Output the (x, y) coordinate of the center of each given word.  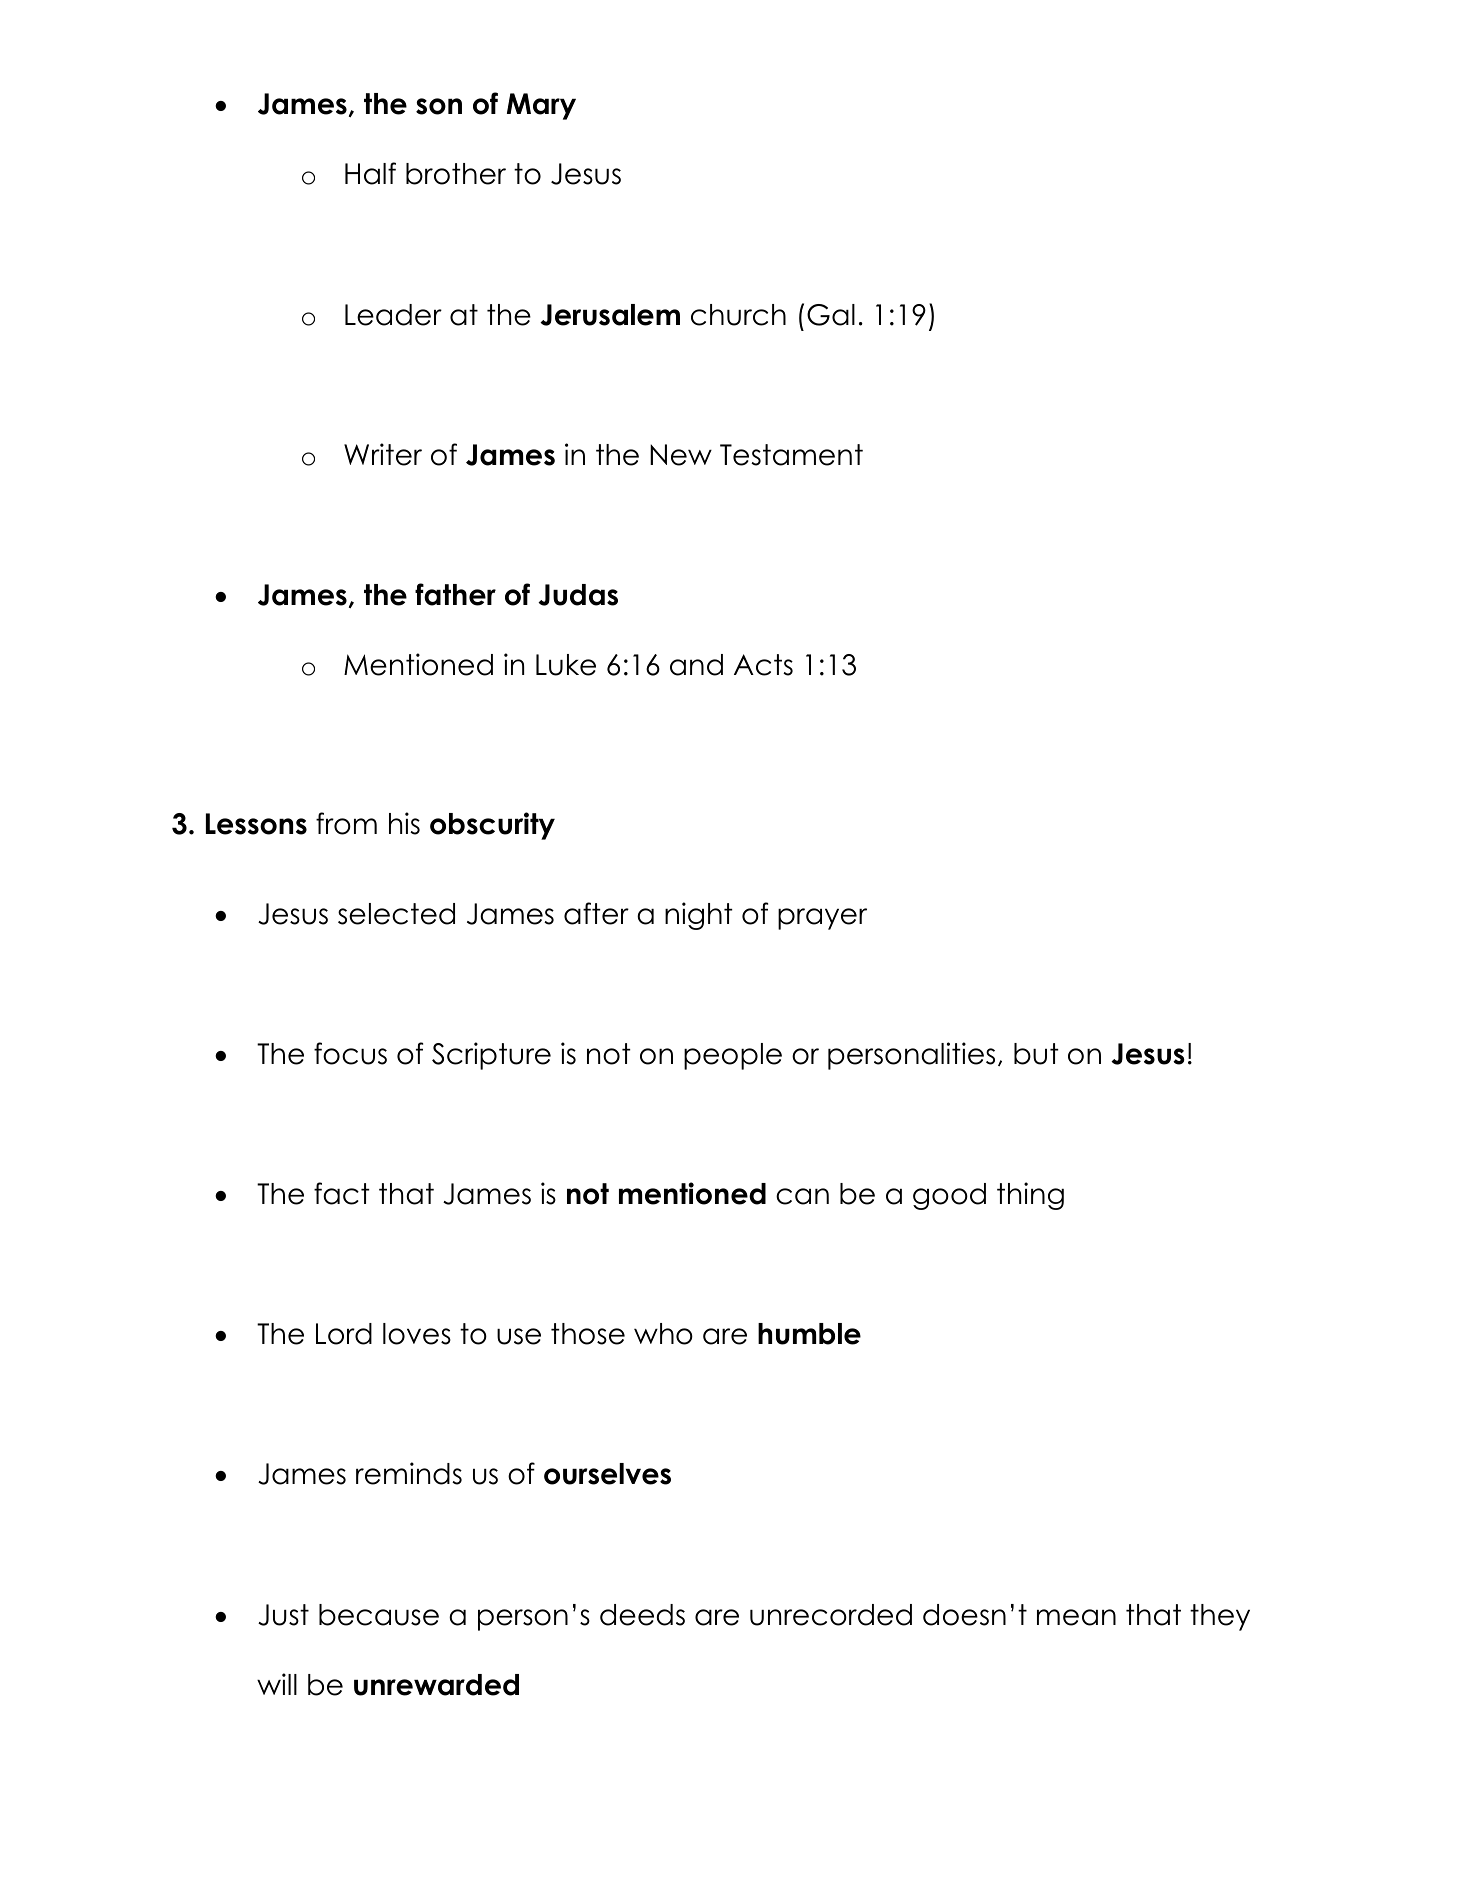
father (455, 594)
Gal (831, 315)
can (802, 1196)
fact (342, 1193)
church (738, 315)
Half (370, 173)
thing (1030, 1196)
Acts (763, 665)
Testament (791, 455)
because (379, 1615)
